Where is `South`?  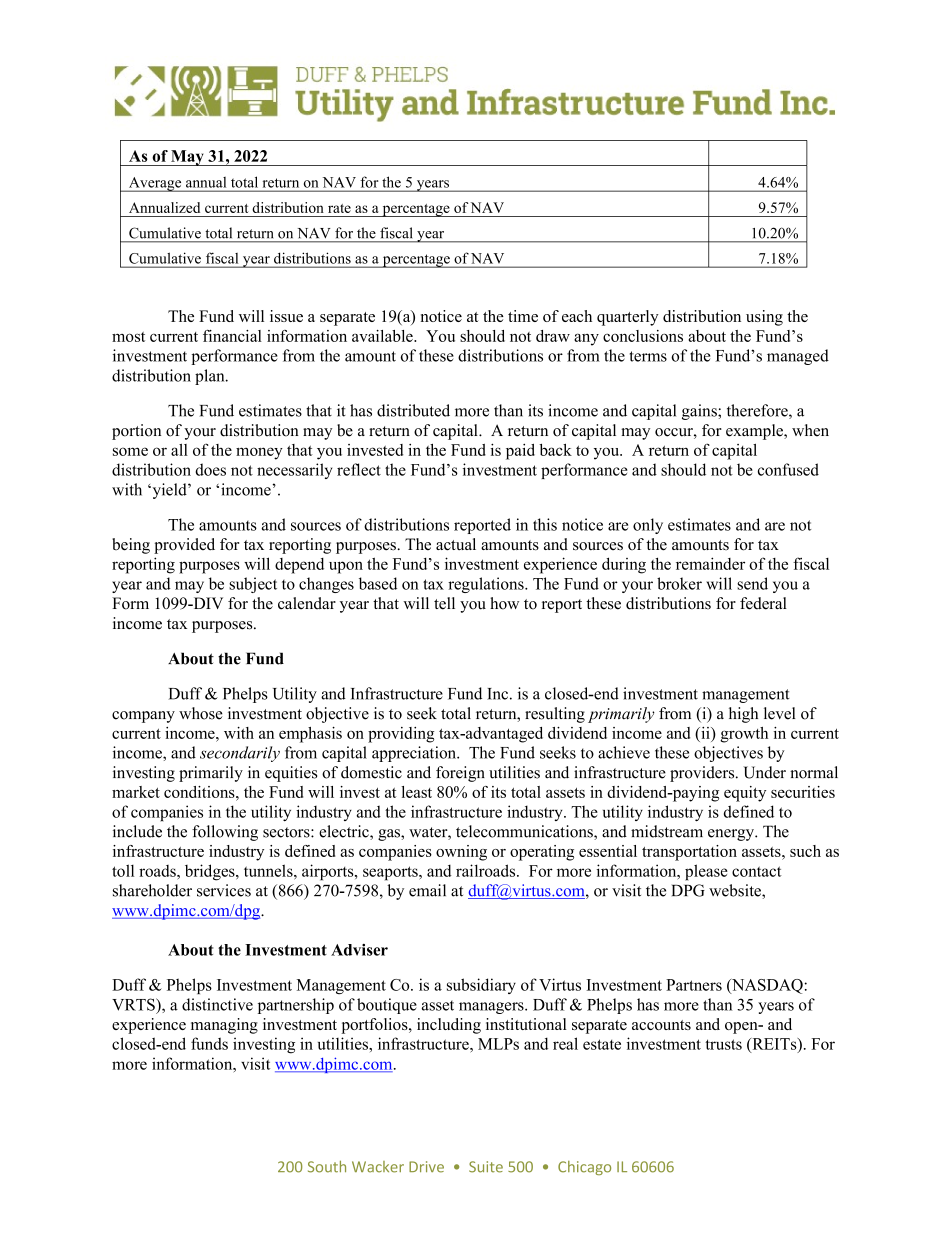 South is located at coordinates (327, 1166).
